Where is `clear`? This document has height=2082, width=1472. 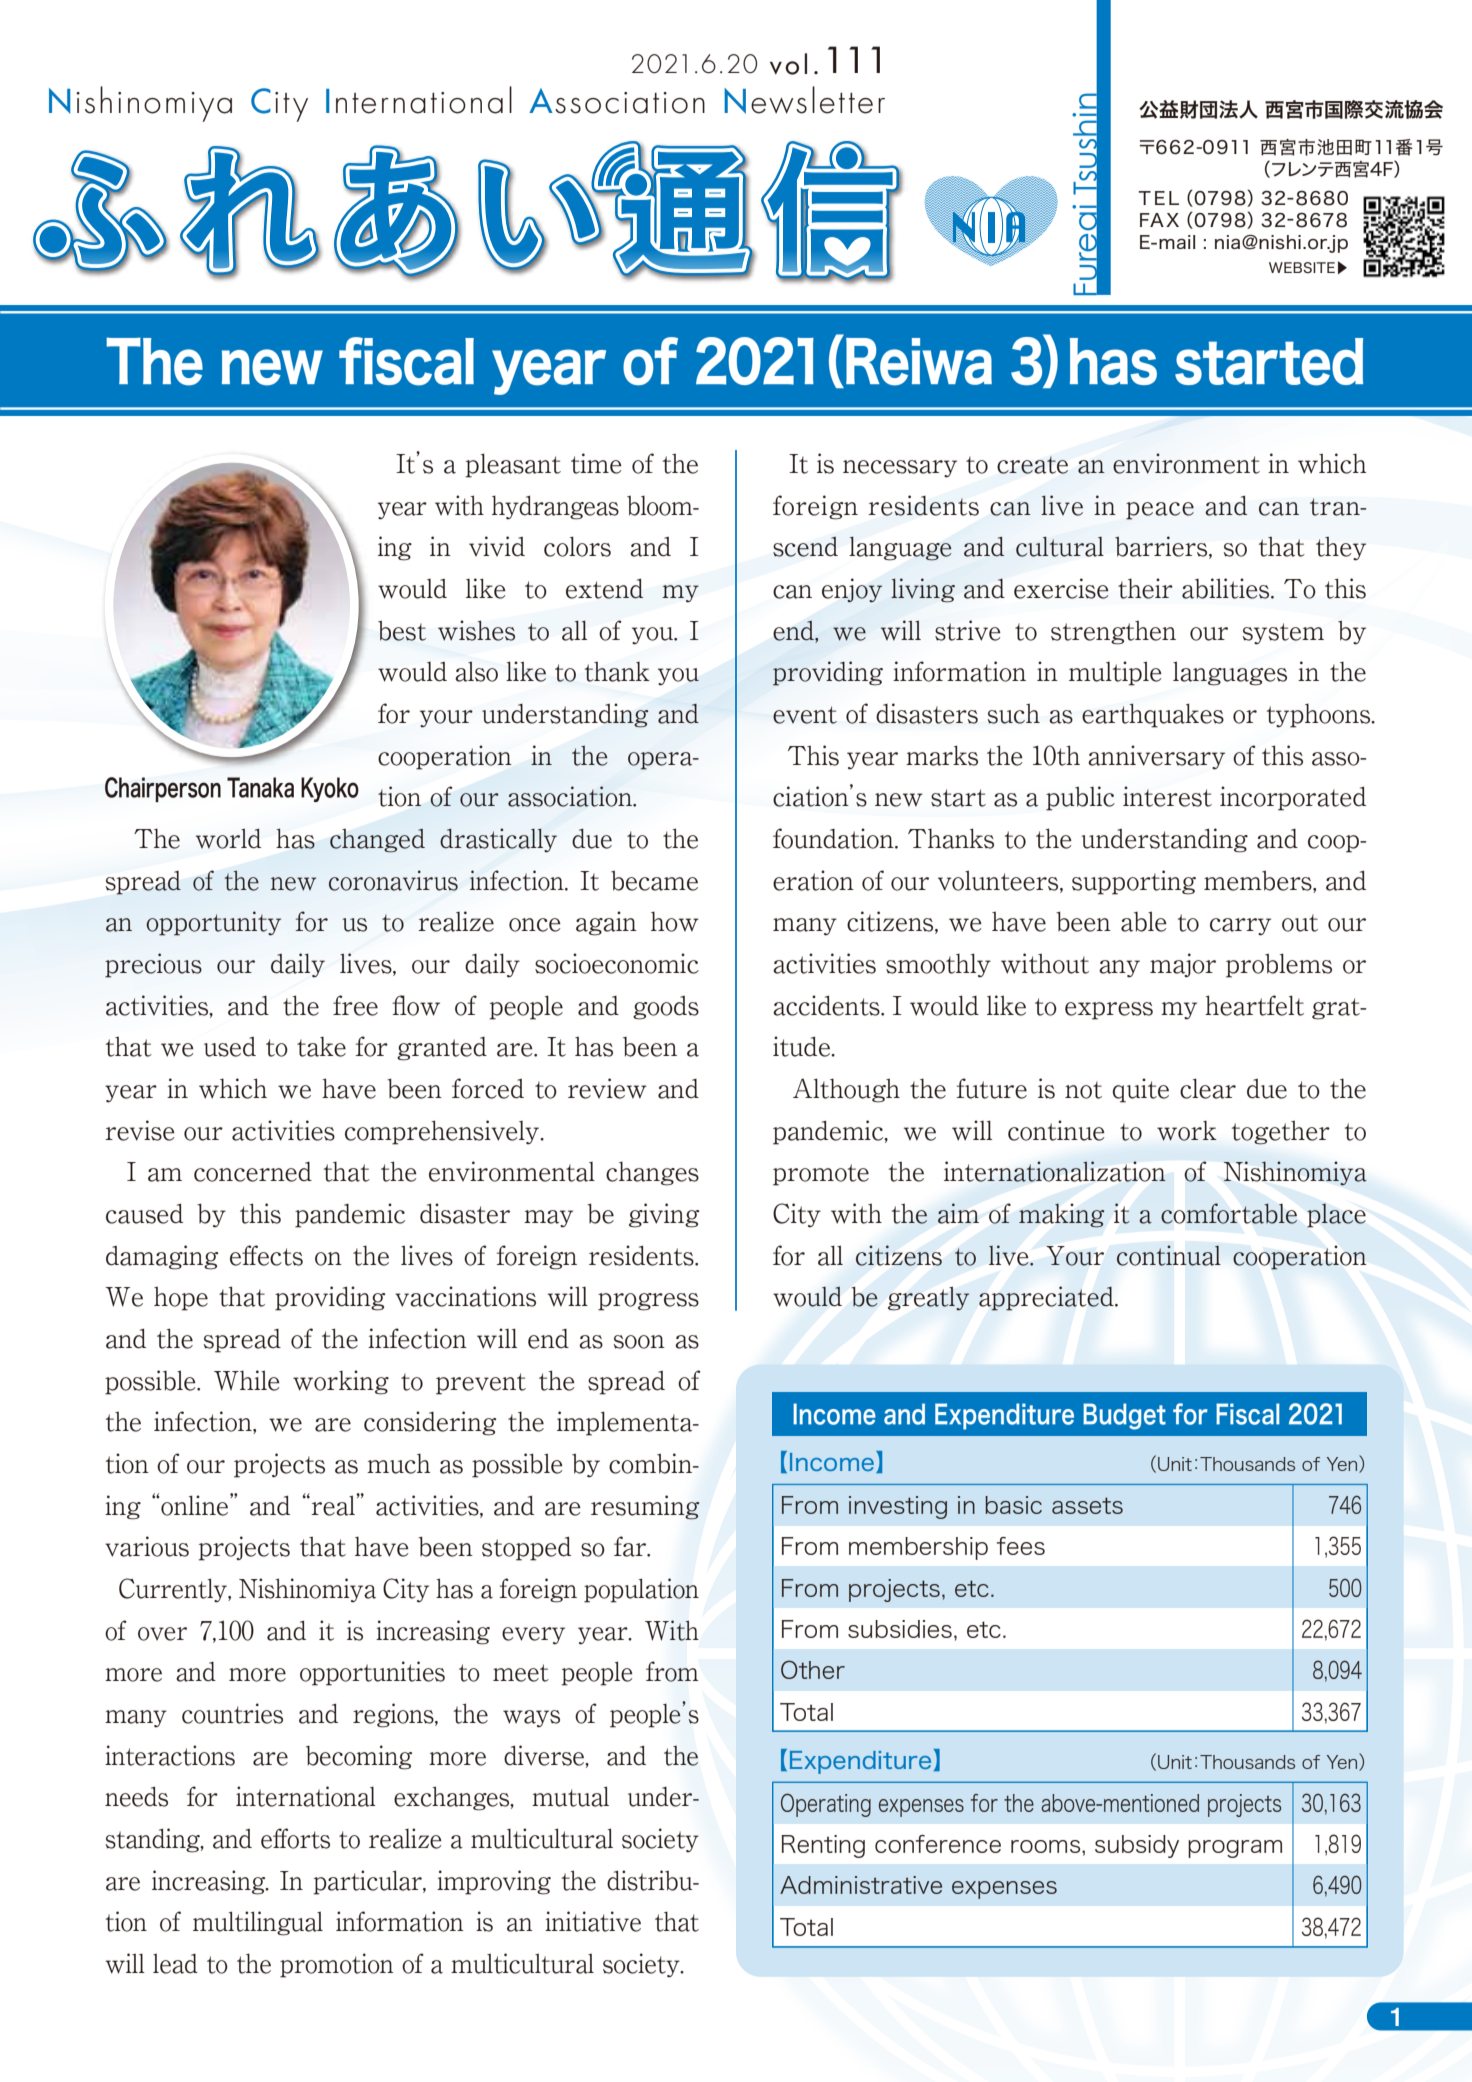 clear is located at coordinates (1208, 1088).
